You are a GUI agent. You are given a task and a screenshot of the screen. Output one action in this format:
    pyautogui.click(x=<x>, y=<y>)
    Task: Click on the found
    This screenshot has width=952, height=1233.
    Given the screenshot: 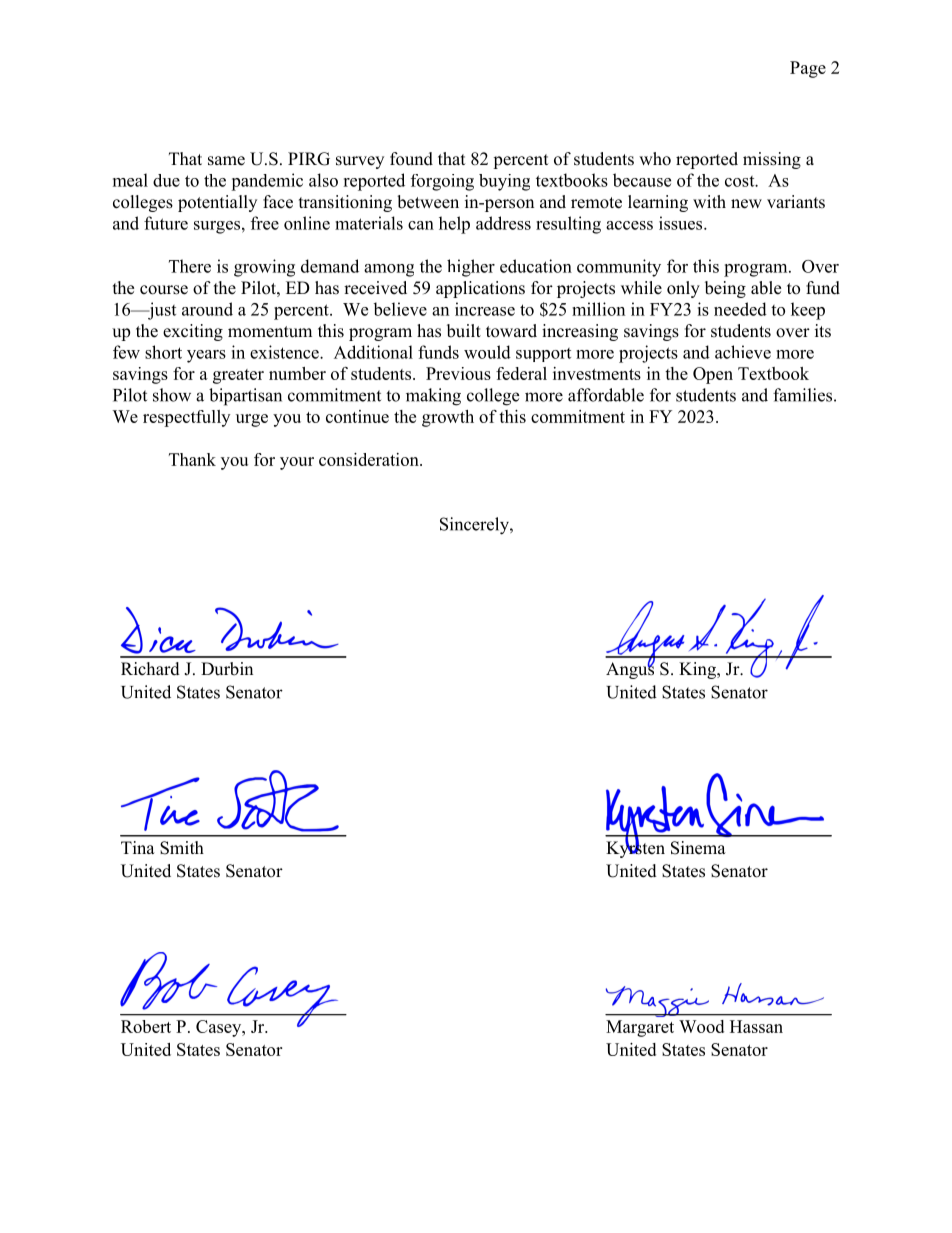 What is the action you would take?
    pyautogui.click(x=411, y=159)
